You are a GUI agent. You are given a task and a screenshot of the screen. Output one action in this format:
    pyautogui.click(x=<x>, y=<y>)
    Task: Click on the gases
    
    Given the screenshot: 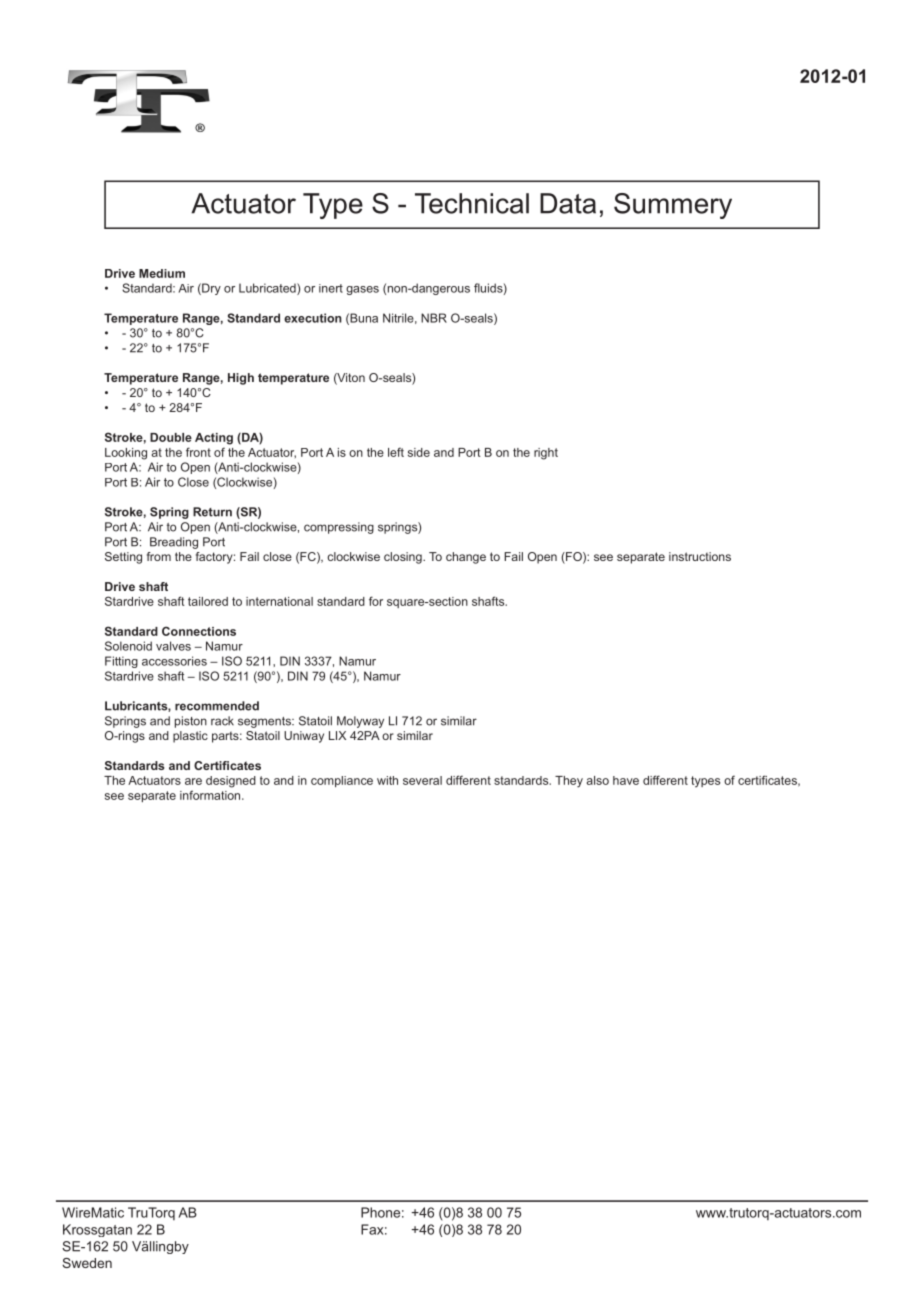 What is the action you would take?
    pyautogui.click(x=362, y=290)
